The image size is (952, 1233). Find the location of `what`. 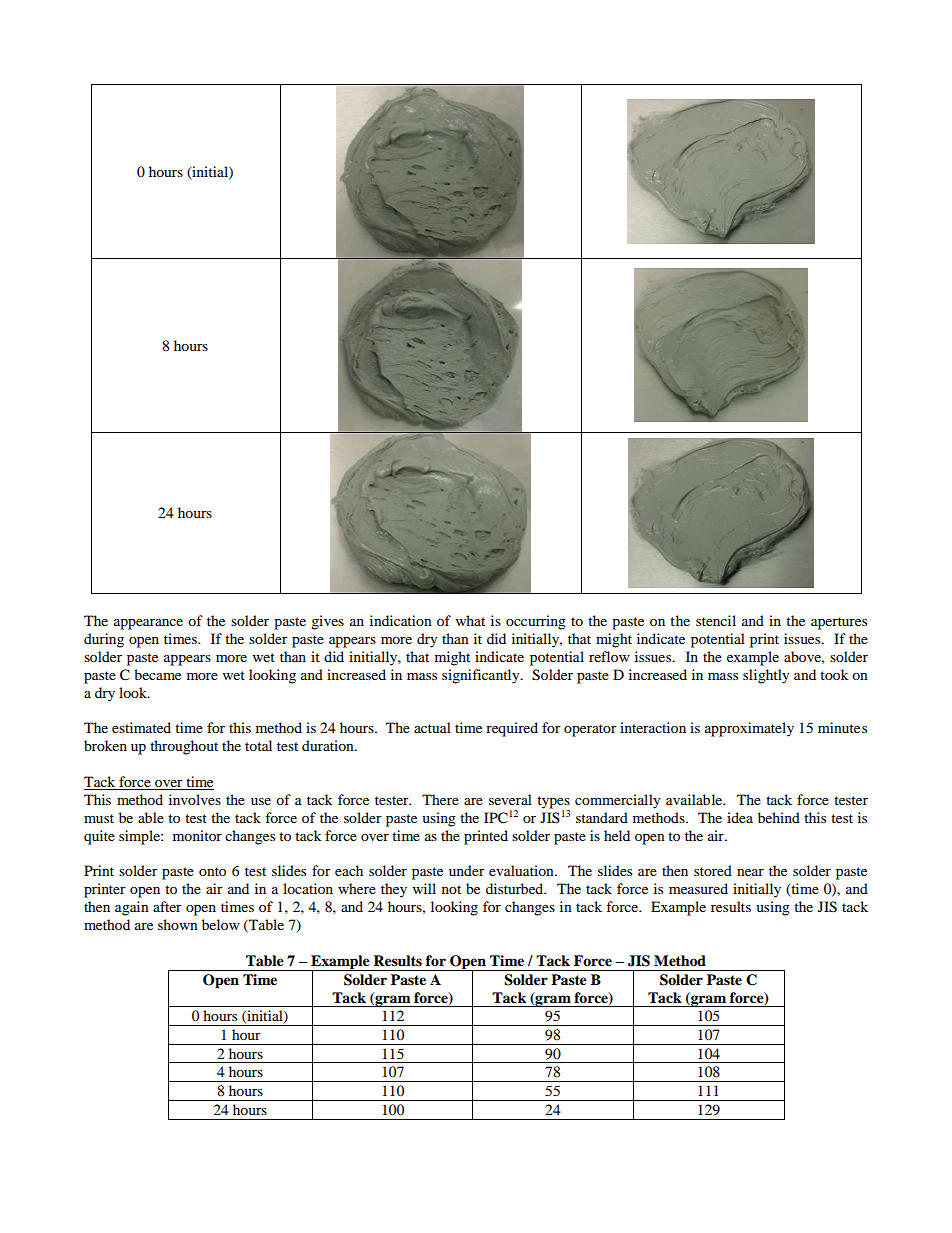

what is located at coordinates (470, 620).
